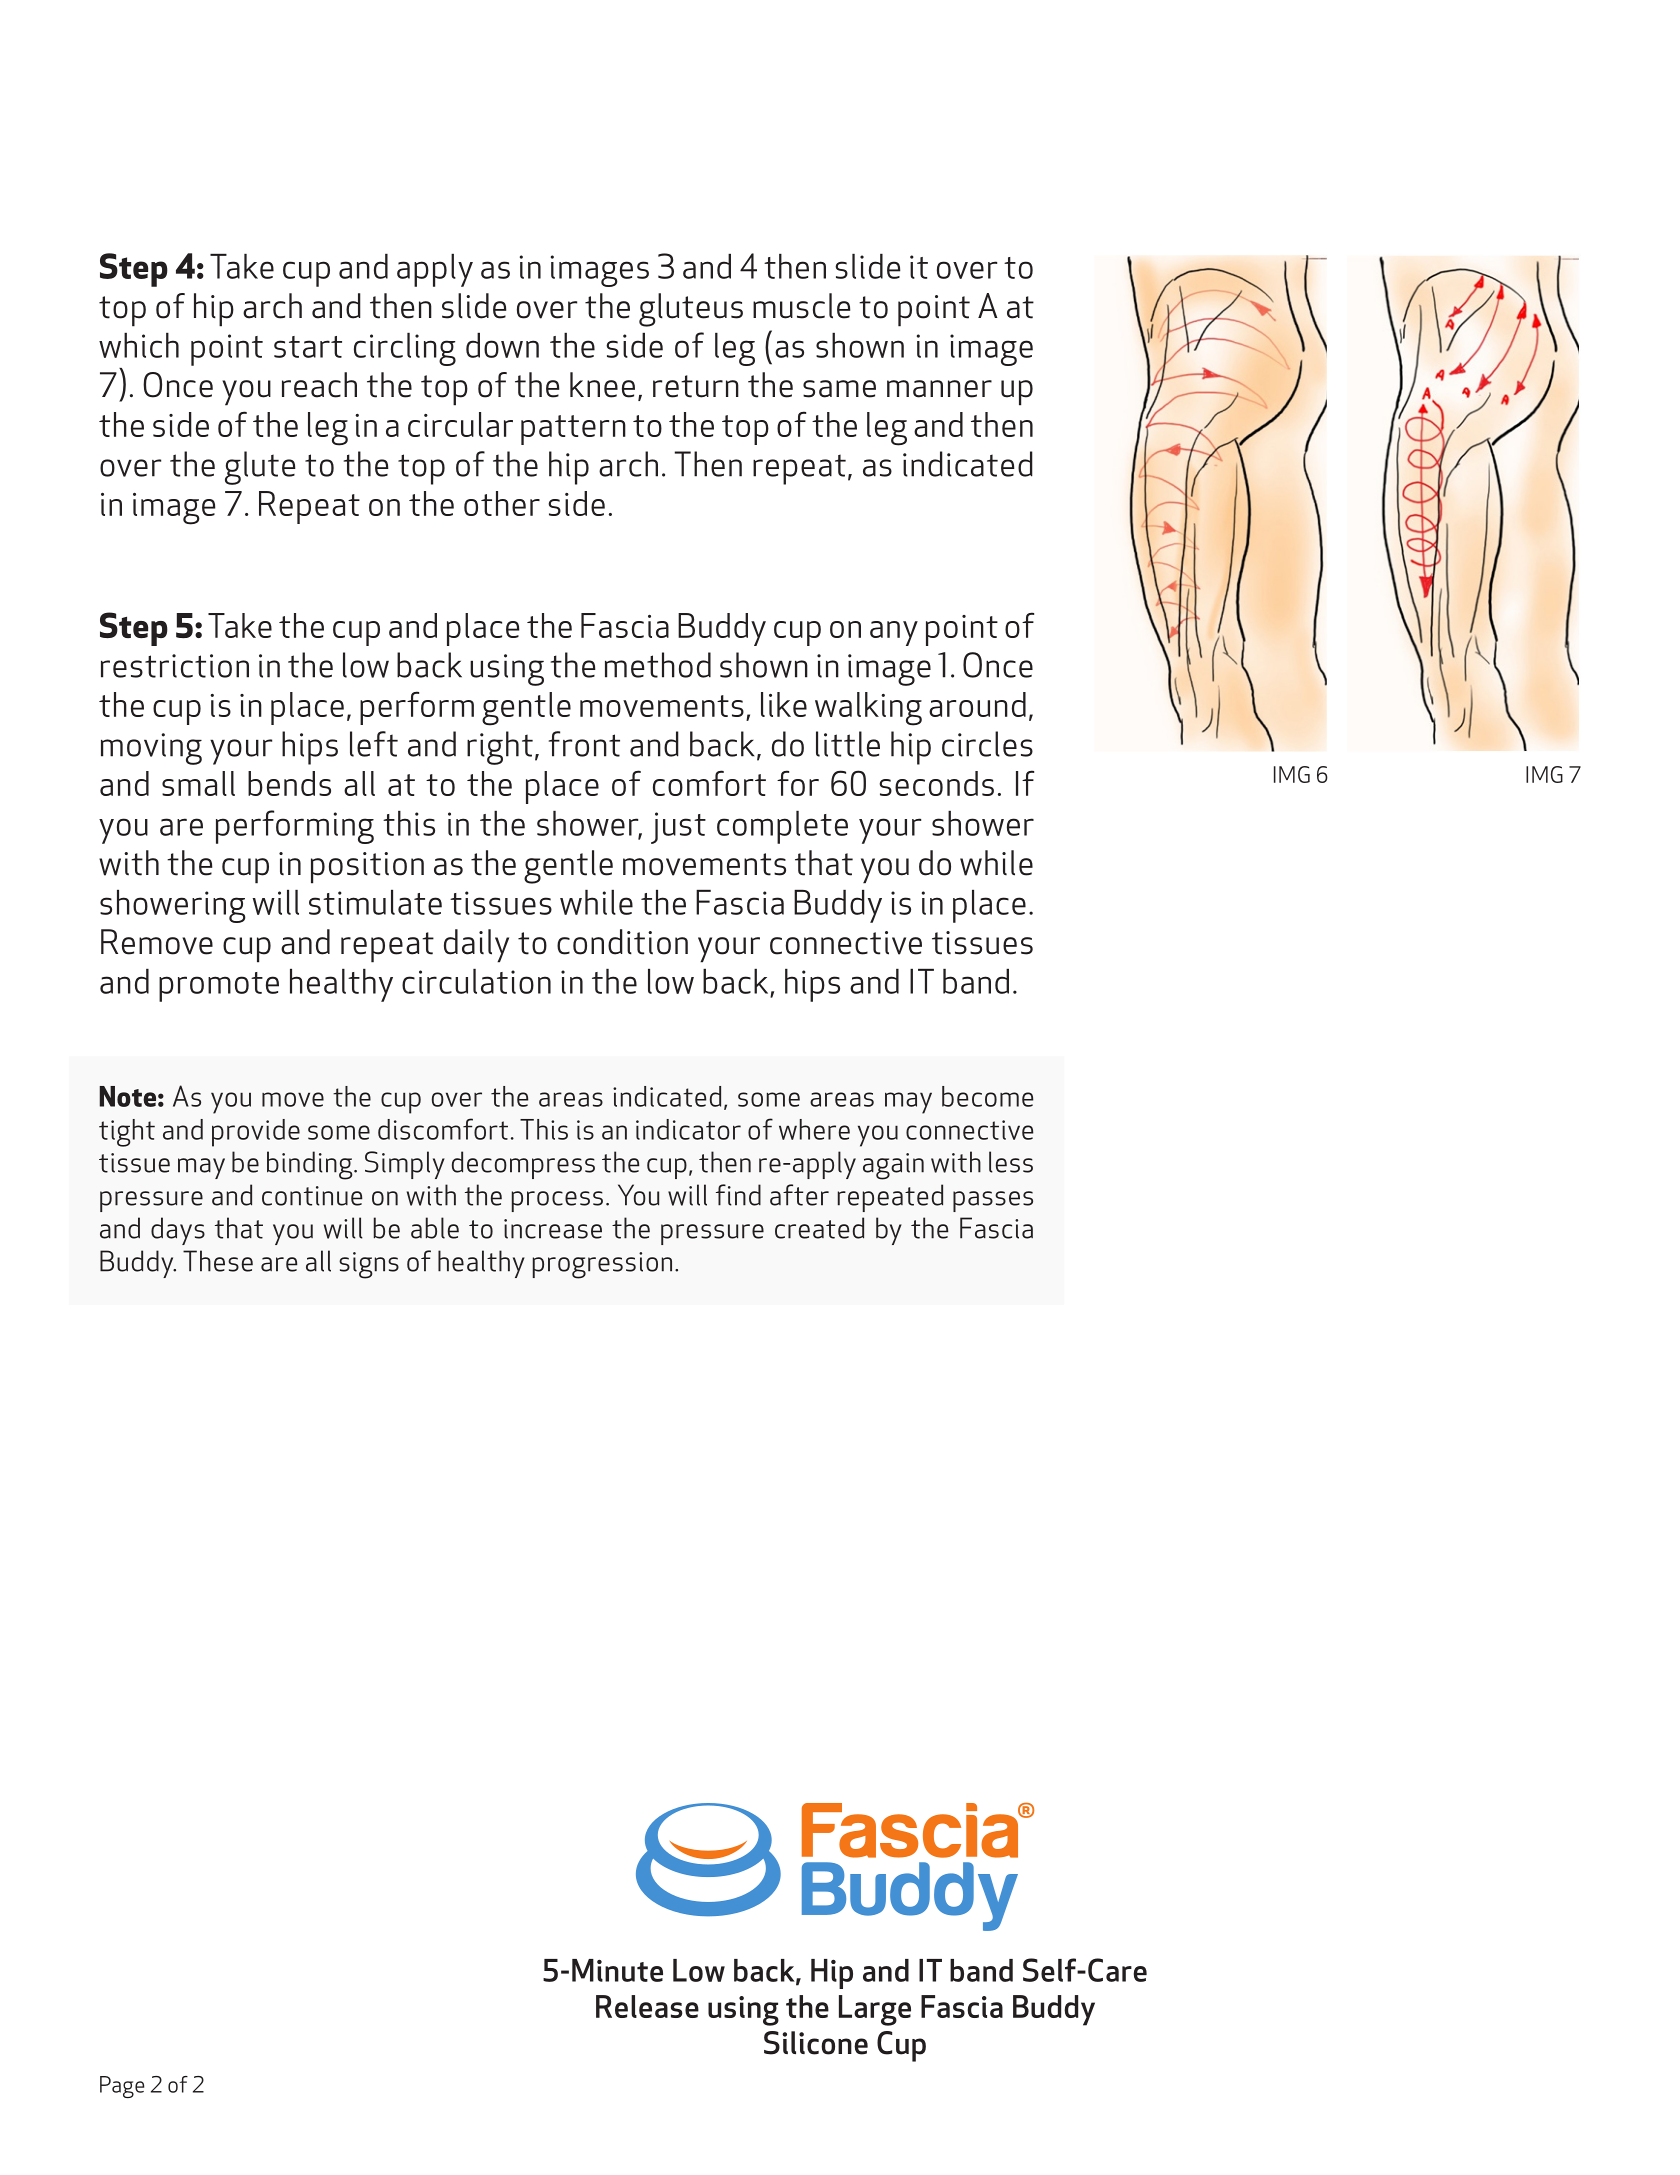 The image size is (1680, 2175). I want to click on These, so click(218, 1261).
